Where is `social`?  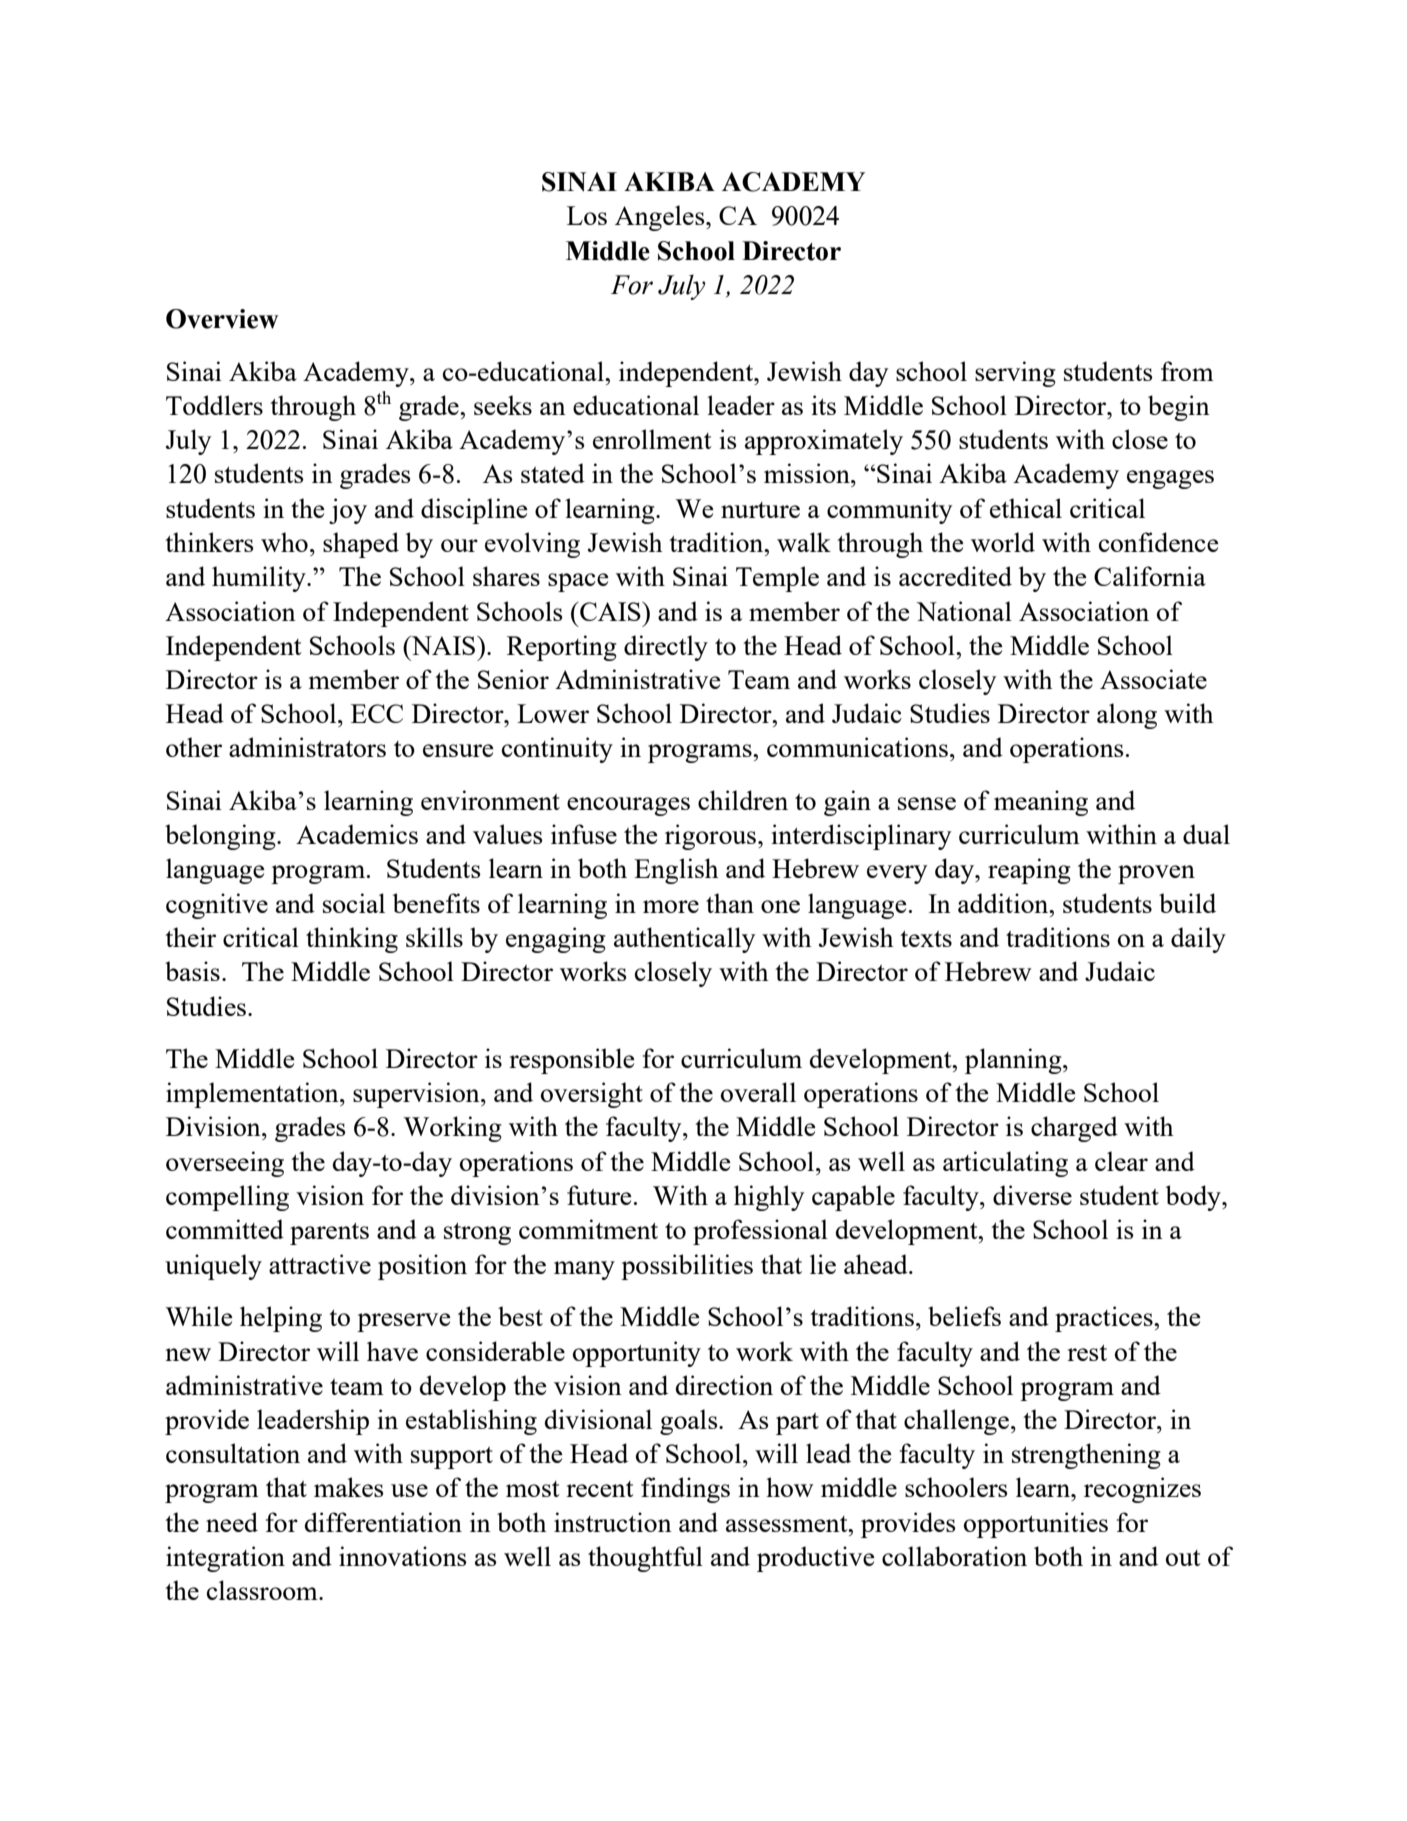 social is located at coordinates (354, 903).
